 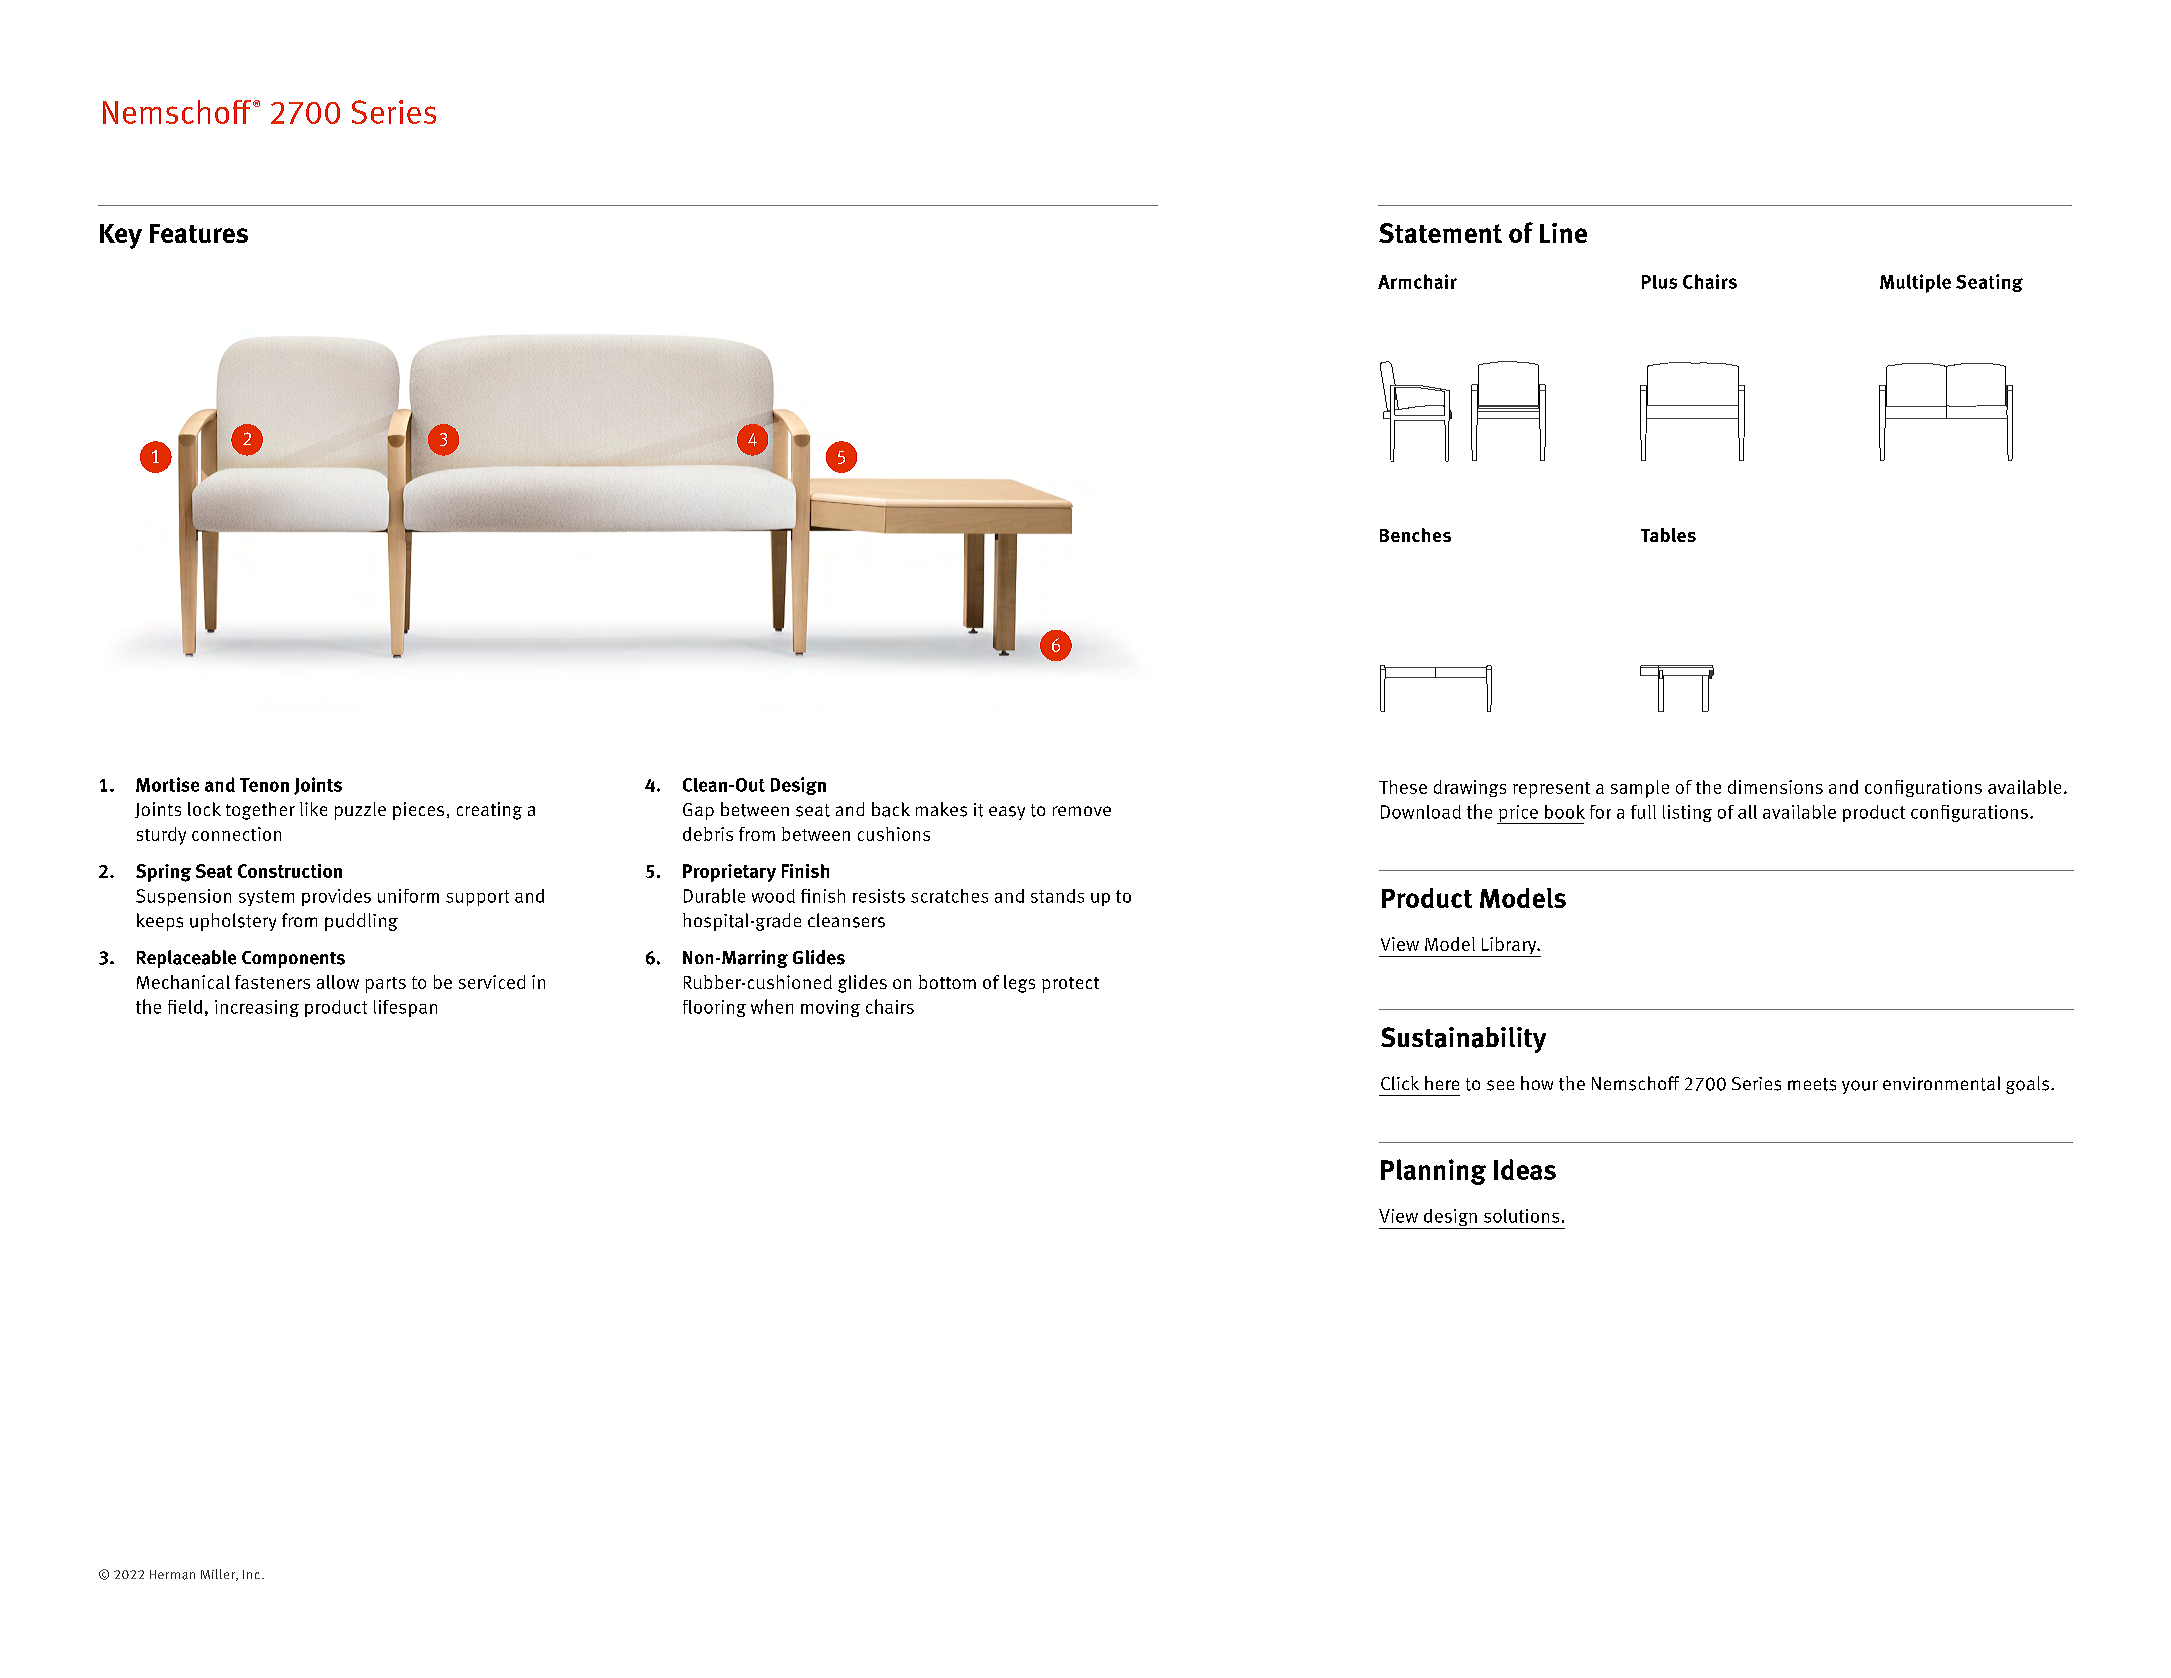 I want to click on Tenon, so click(x=264, y=785).
